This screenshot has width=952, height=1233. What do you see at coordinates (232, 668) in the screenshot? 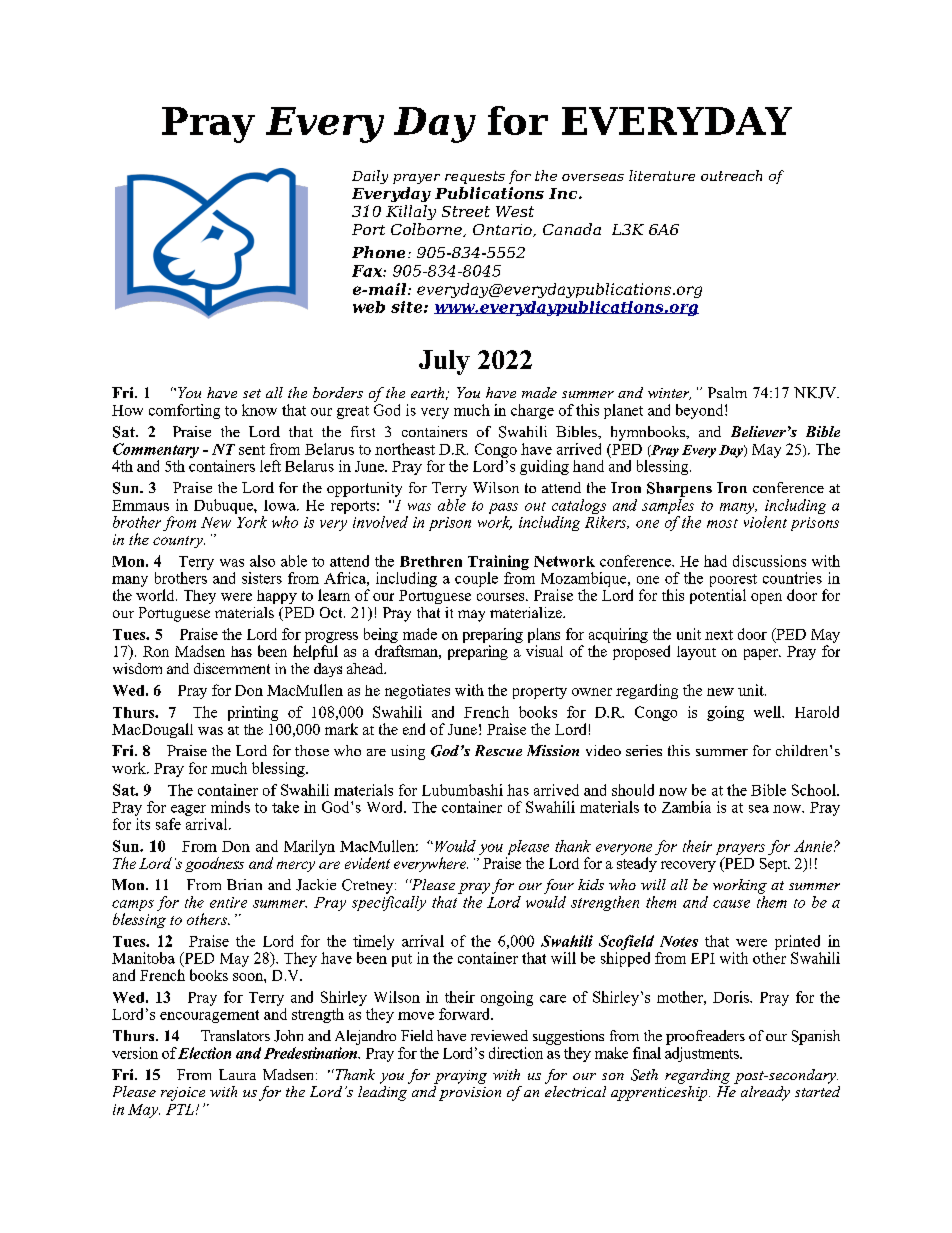
I see `discernment` at bounding box center [232, 668].
